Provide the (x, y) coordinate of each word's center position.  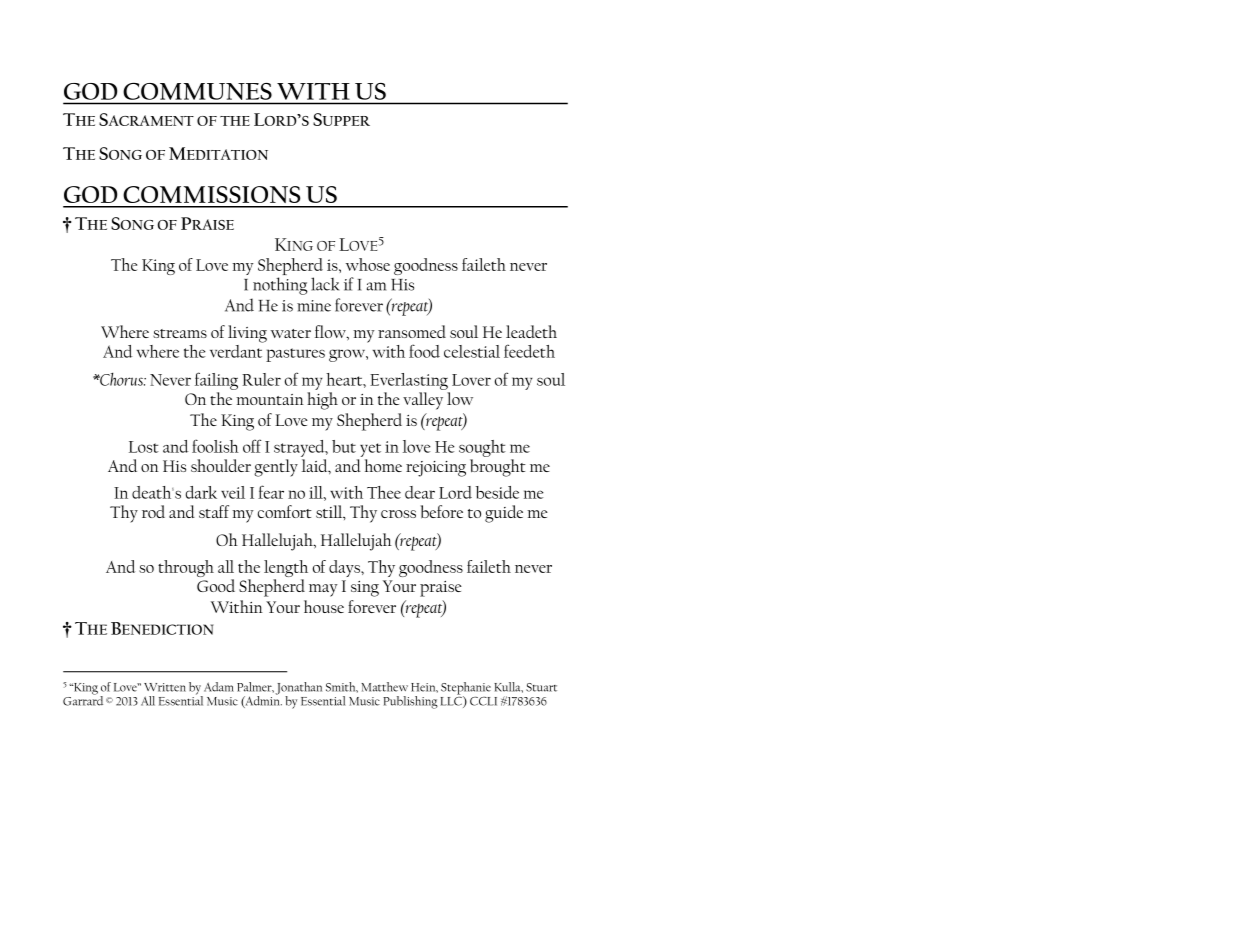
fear (271, 492)
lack (325, 284)
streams (180, 333)
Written (165, 687)
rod (153, 511)
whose (368, 264)
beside (497, 492)
